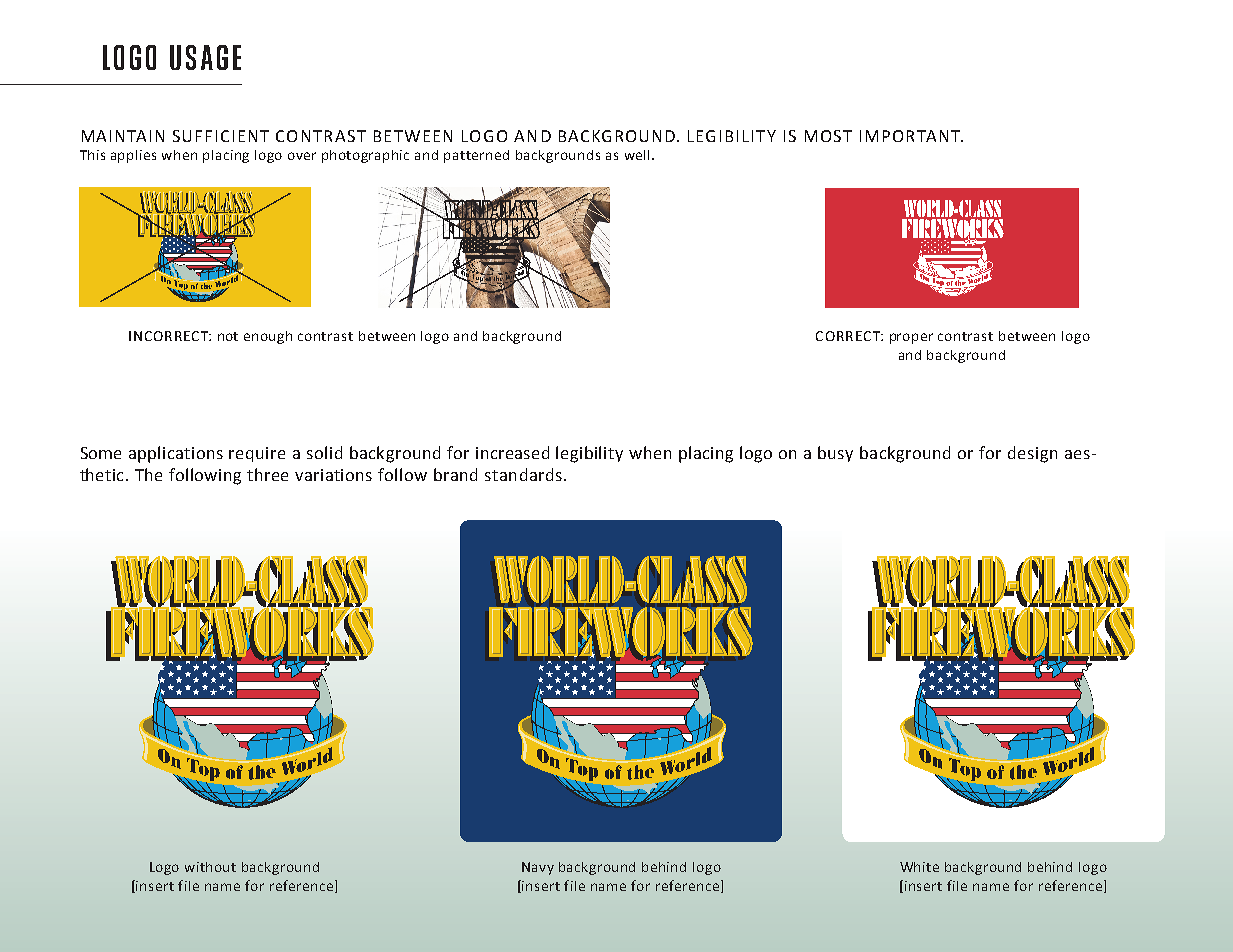  What do you see at coordinates (221, 136) in the image?
I see `SUFFICIENT` at bounding box center [221, 136].
